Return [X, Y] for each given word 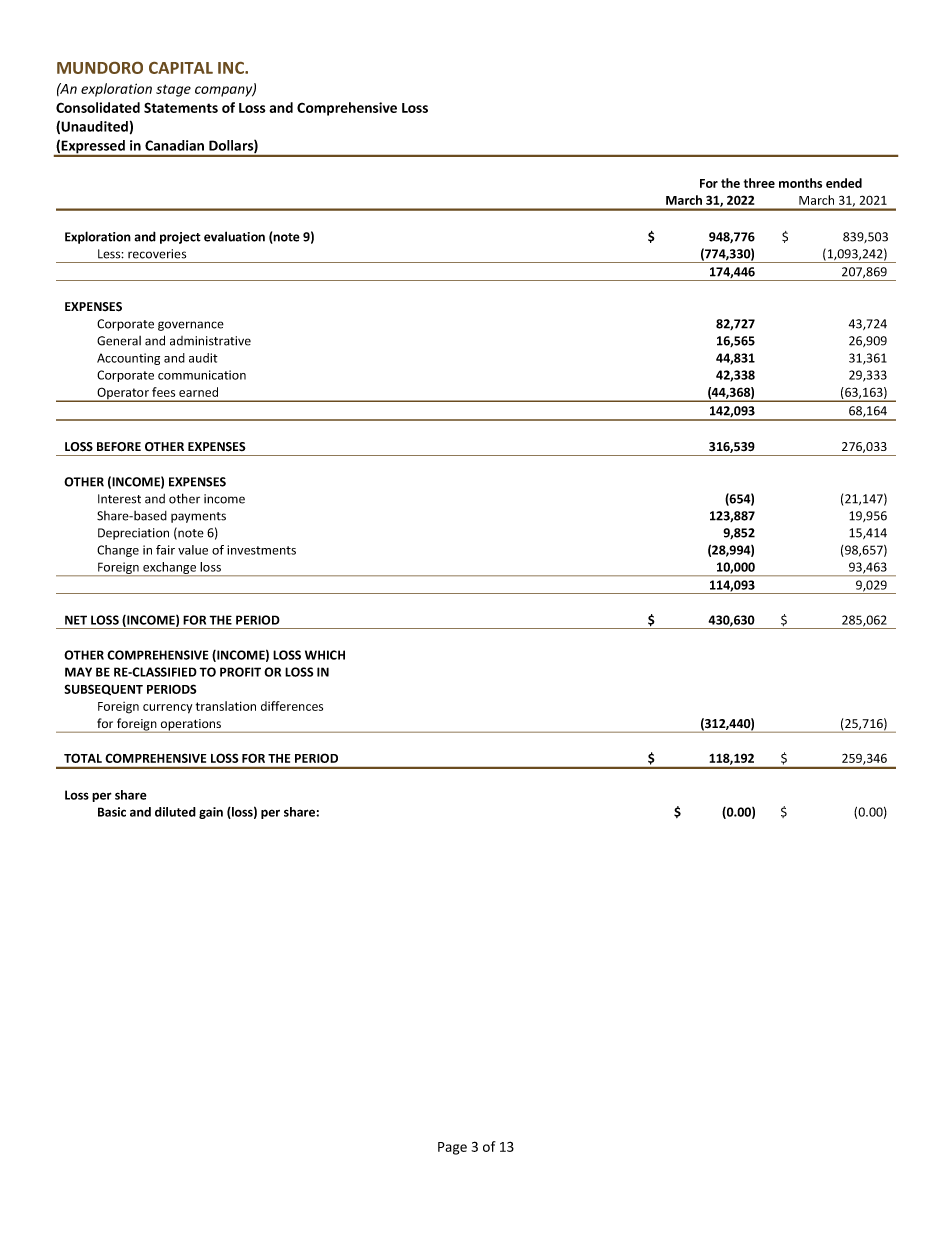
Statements [181, 107]
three [759, 183]
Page [452, 1148]
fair [165, 550]
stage [173, 90]
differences [292, 706]
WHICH [325, 655]
